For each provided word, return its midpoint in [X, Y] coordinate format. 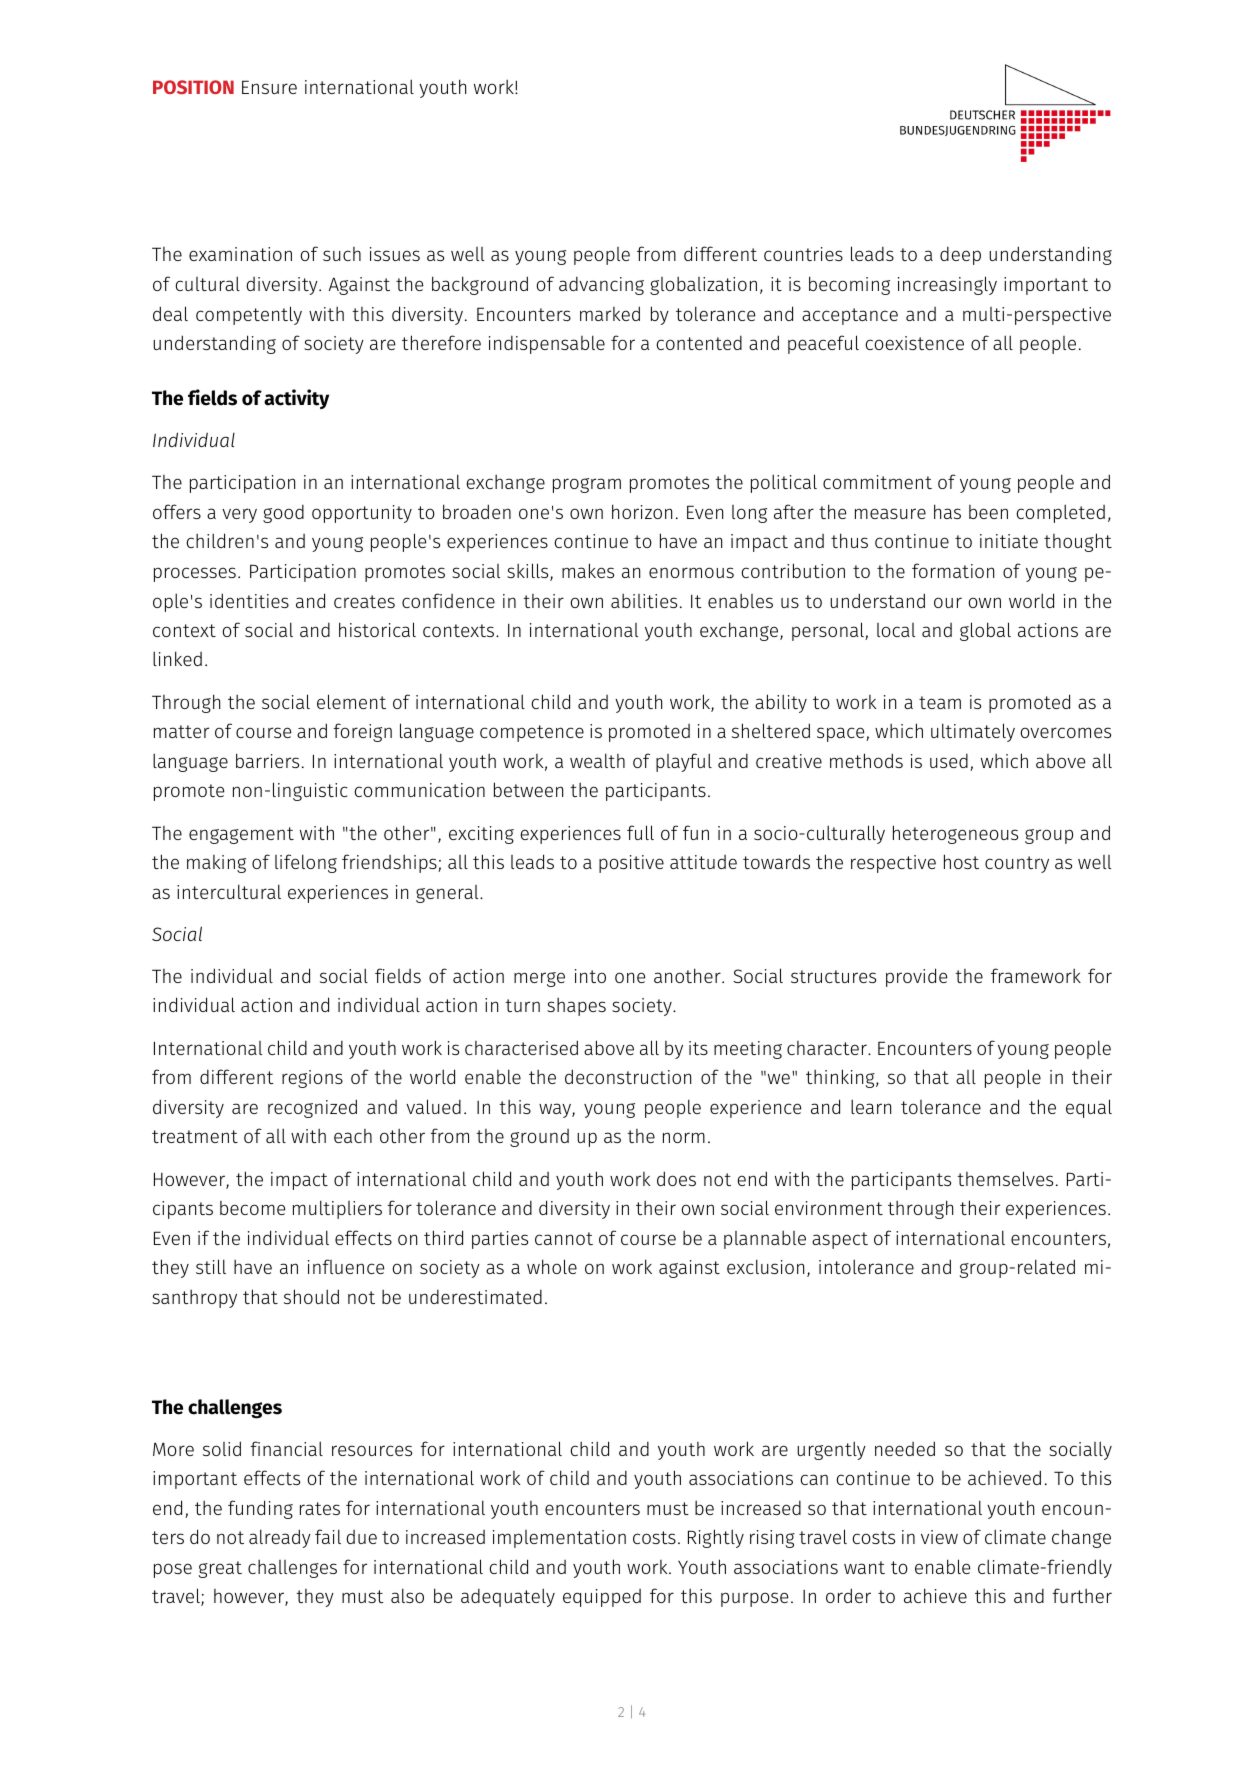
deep [960, 255]
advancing [601, 285]
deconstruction [628, 1076]
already [280, 1538]
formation [953, 570]
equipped [602, 1598]
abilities [644, 600]
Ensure [269, 87]
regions [312, 1079]
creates [364, 601]
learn [871, 1106]
